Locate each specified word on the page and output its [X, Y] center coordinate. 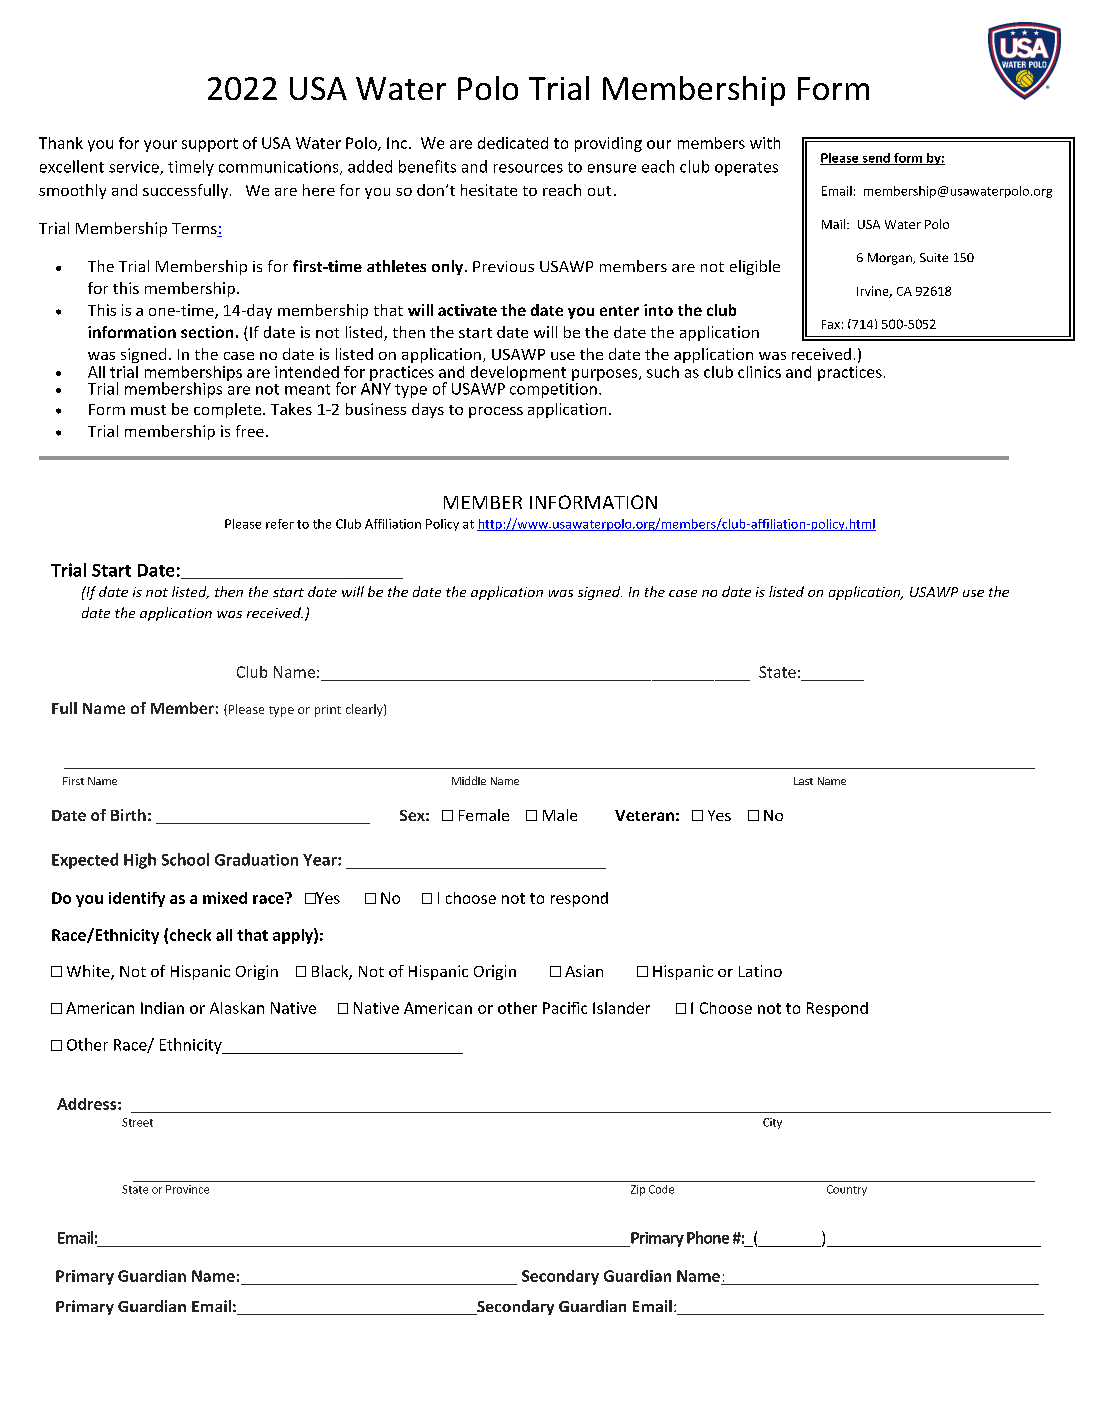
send [876, 159]
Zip [638, 1190]
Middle [469, 780]
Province [187, 1189]
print [328, 711]
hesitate [489, 190]
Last [803, 781]
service [135, 168]
